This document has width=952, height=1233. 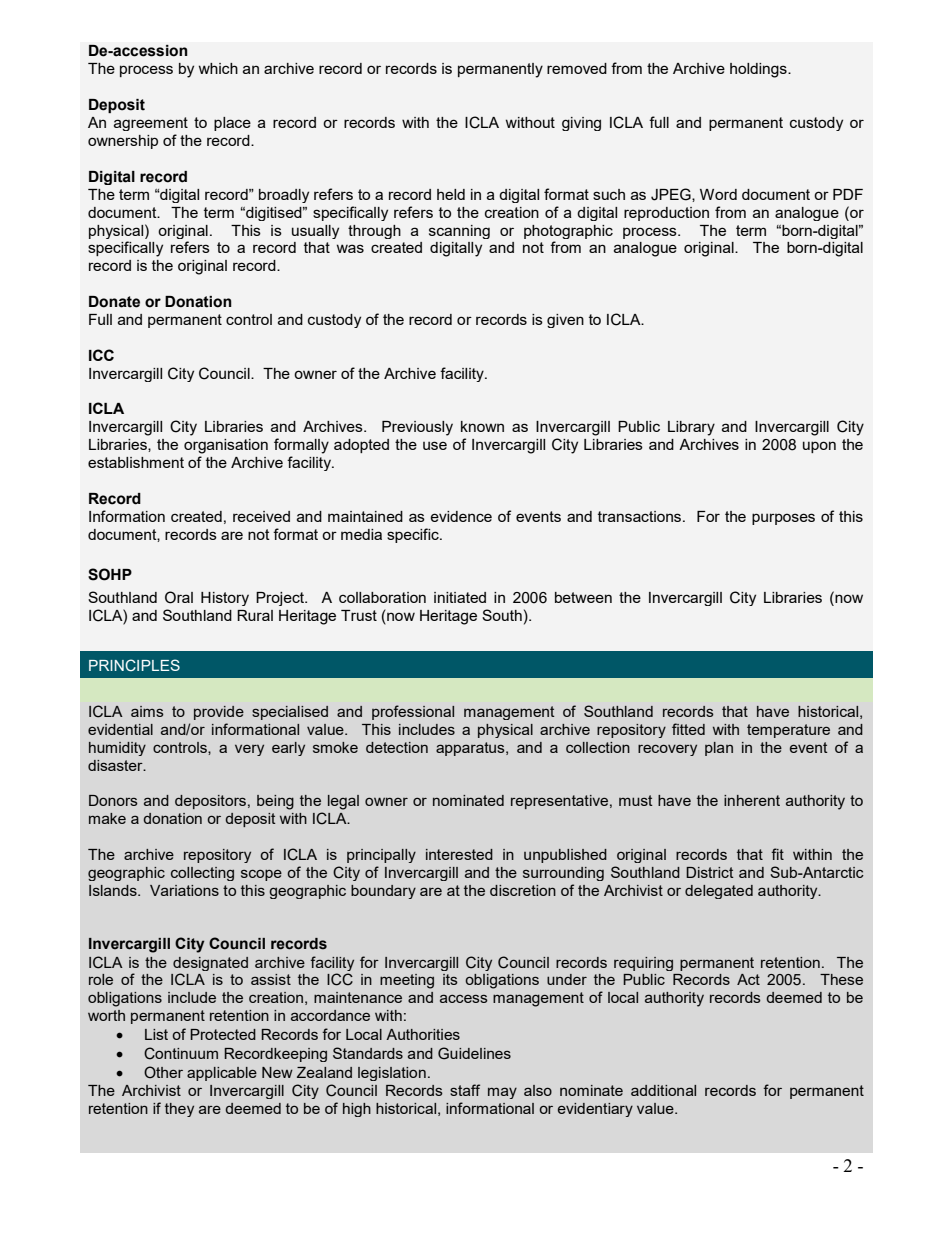 What do you see at coordinates (151, 124) in the document?
I see `agreement` at bounding box center [151, 124].
